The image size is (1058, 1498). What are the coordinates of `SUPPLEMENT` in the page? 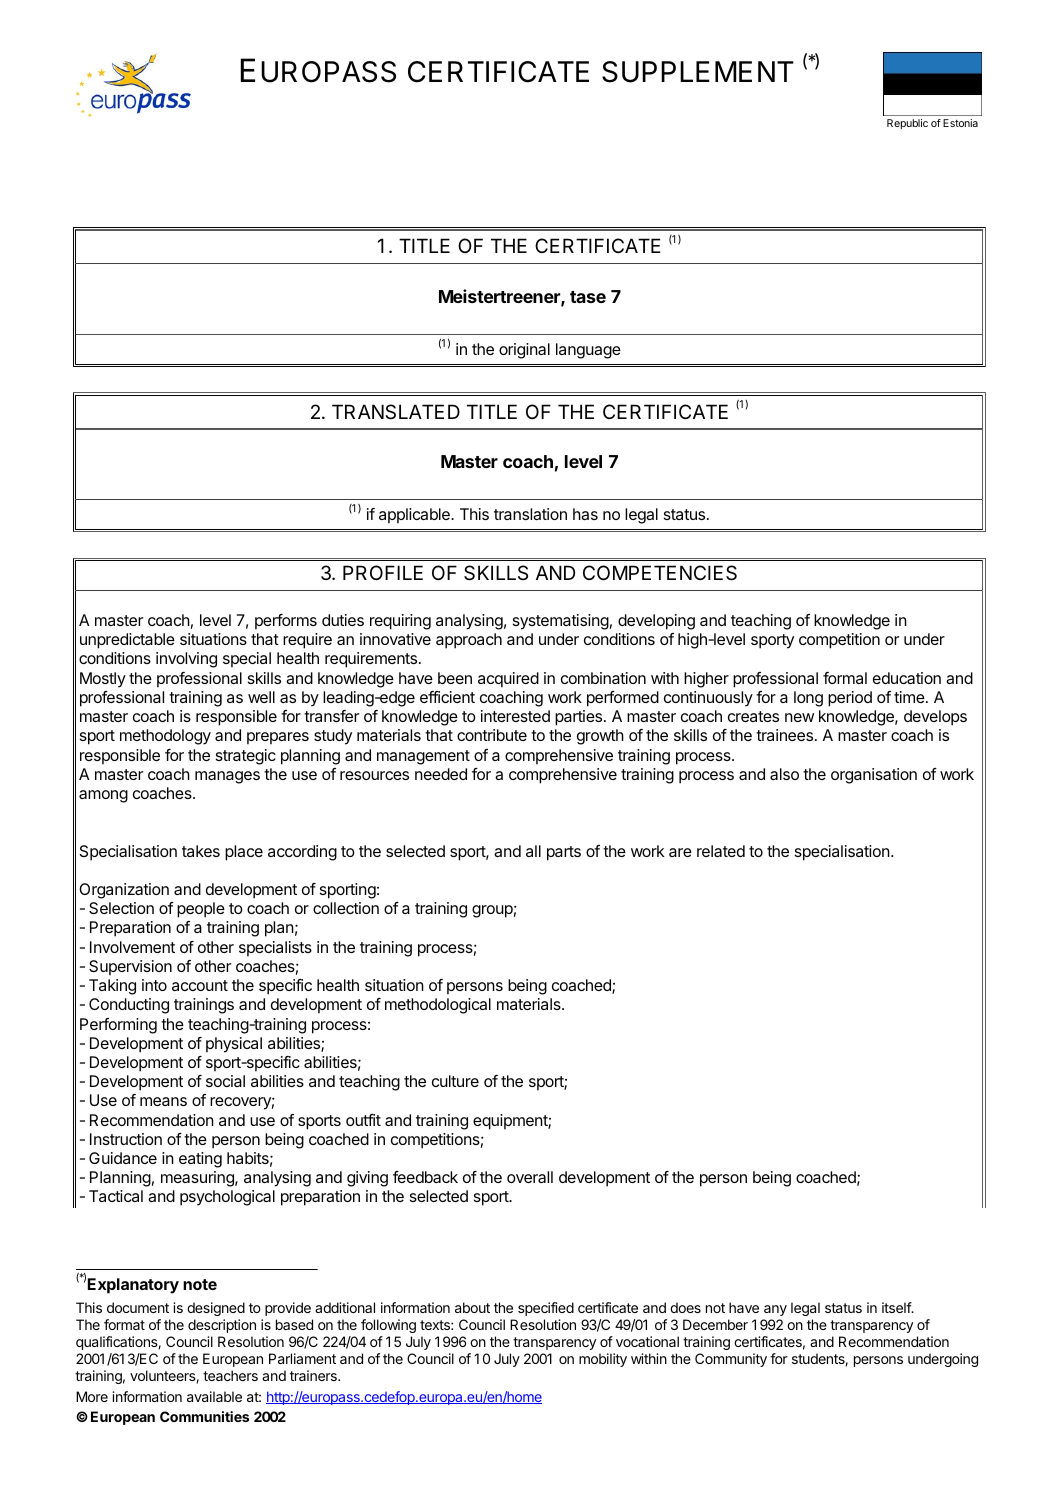 It's located at (698, 72).
